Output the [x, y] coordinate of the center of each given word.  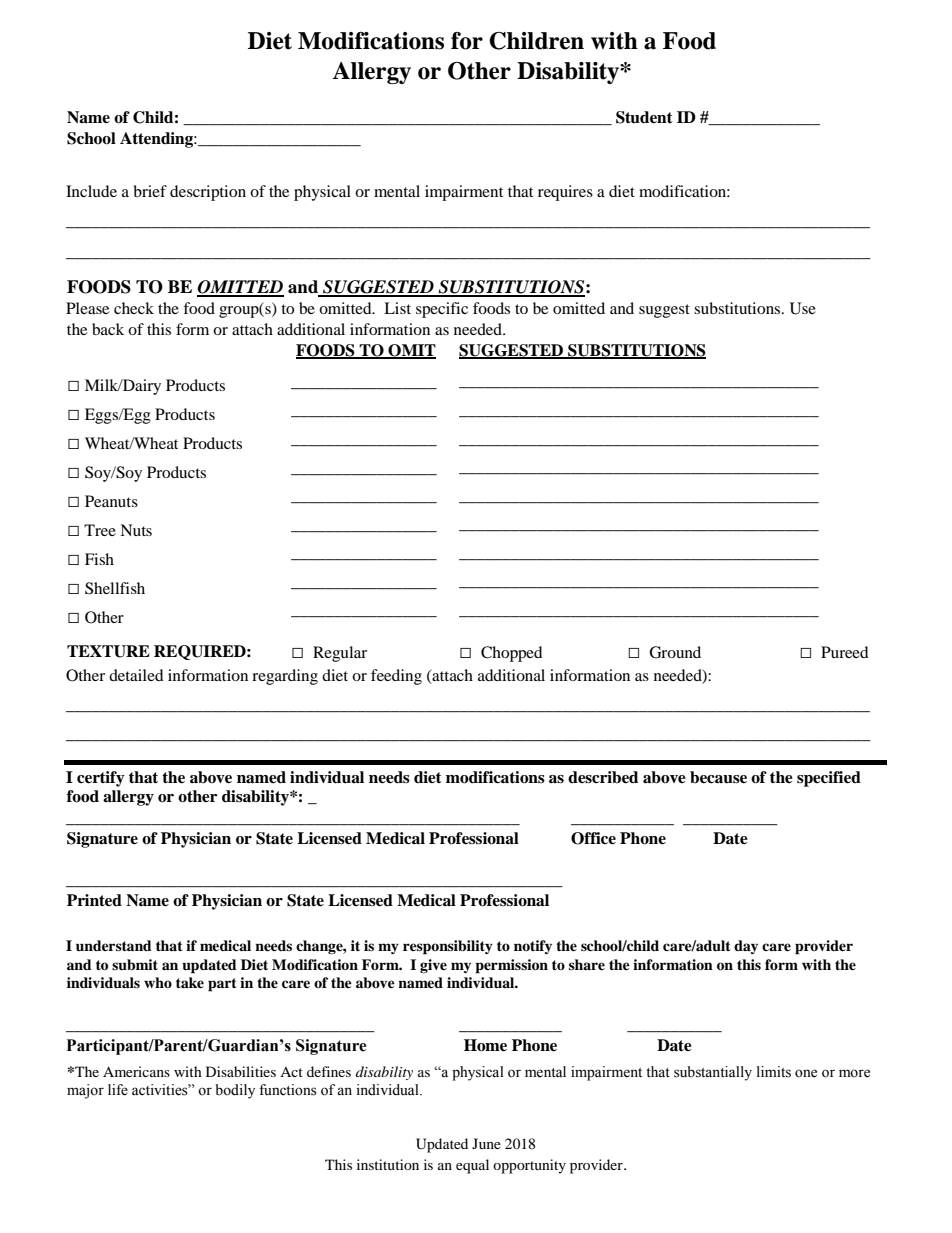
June [486, 1143]
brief [150, 191]
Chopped [512, 654]
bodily [235, 1091]
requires [565, 193]
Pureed [845, 652]
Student [644, 117]
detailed [136, 675]
